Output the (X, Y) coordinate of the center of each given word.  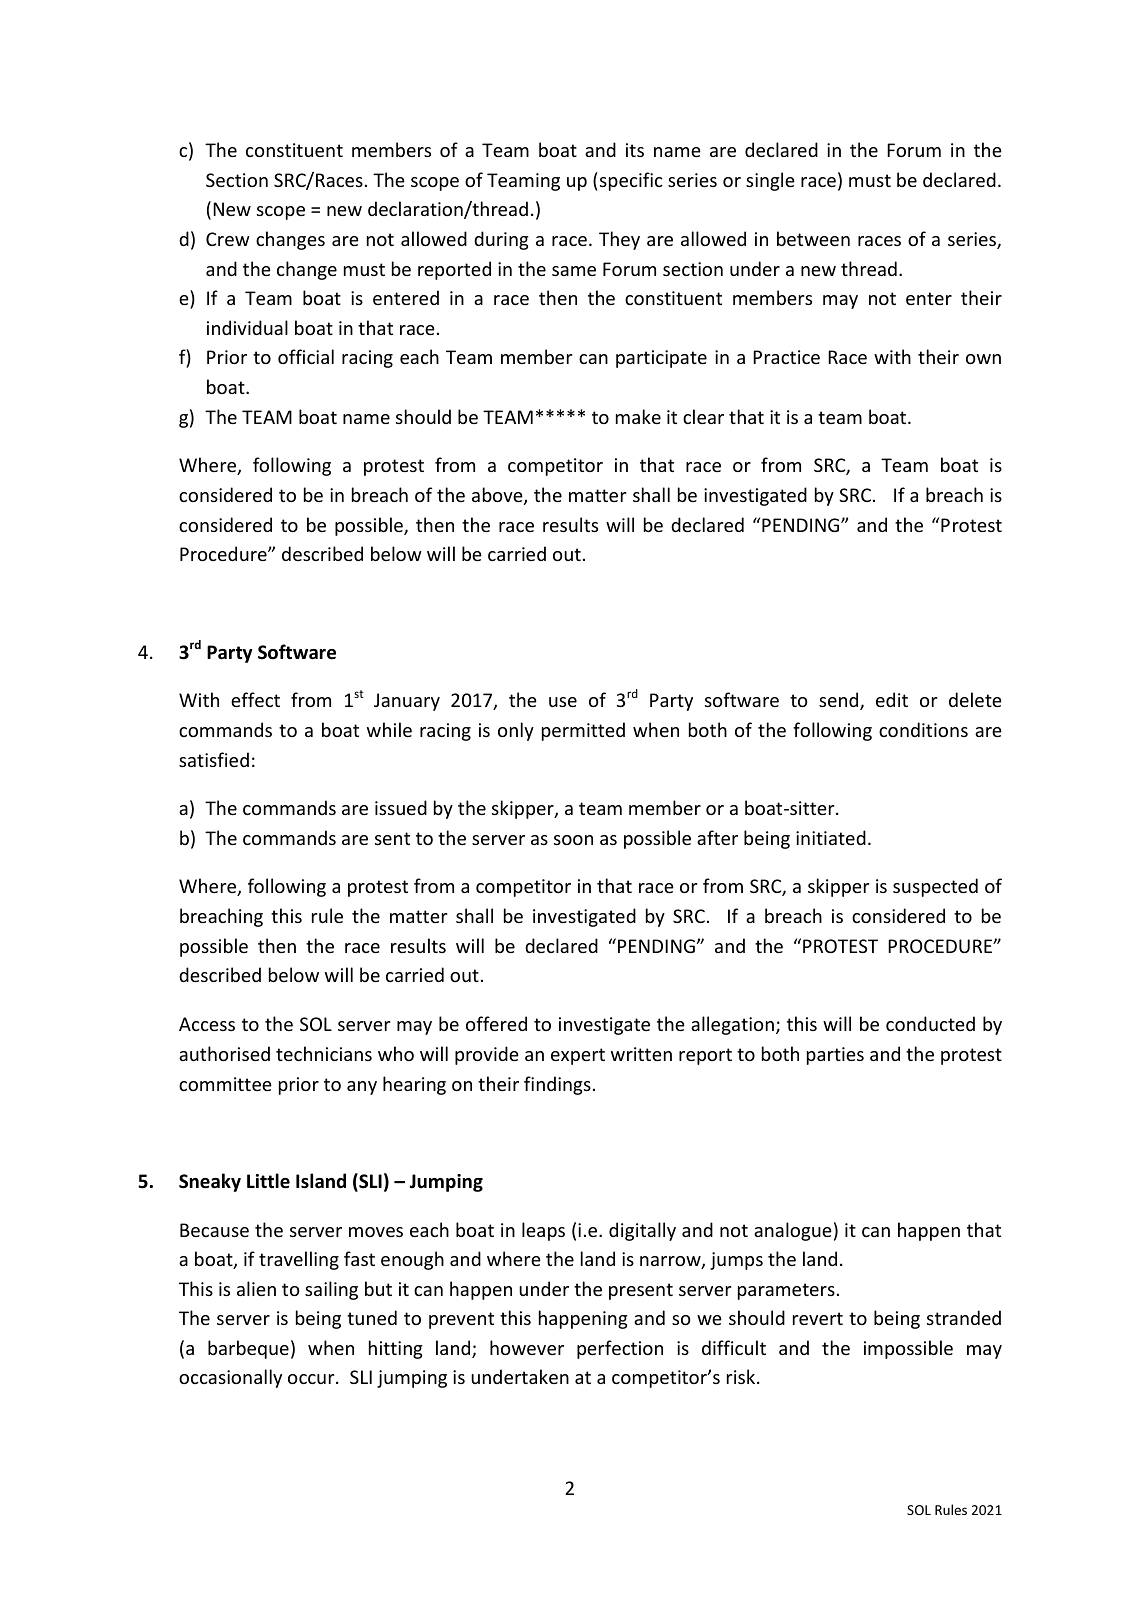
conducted (930, 1023)
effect (255, 699)
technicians (324, 1053)
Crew (228, 239)
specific (631, 181)
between (813, 238)
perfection (620, 1349)
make (638, 416)
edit (892, 699)
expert (578, 1056)
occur (312, 1379)
